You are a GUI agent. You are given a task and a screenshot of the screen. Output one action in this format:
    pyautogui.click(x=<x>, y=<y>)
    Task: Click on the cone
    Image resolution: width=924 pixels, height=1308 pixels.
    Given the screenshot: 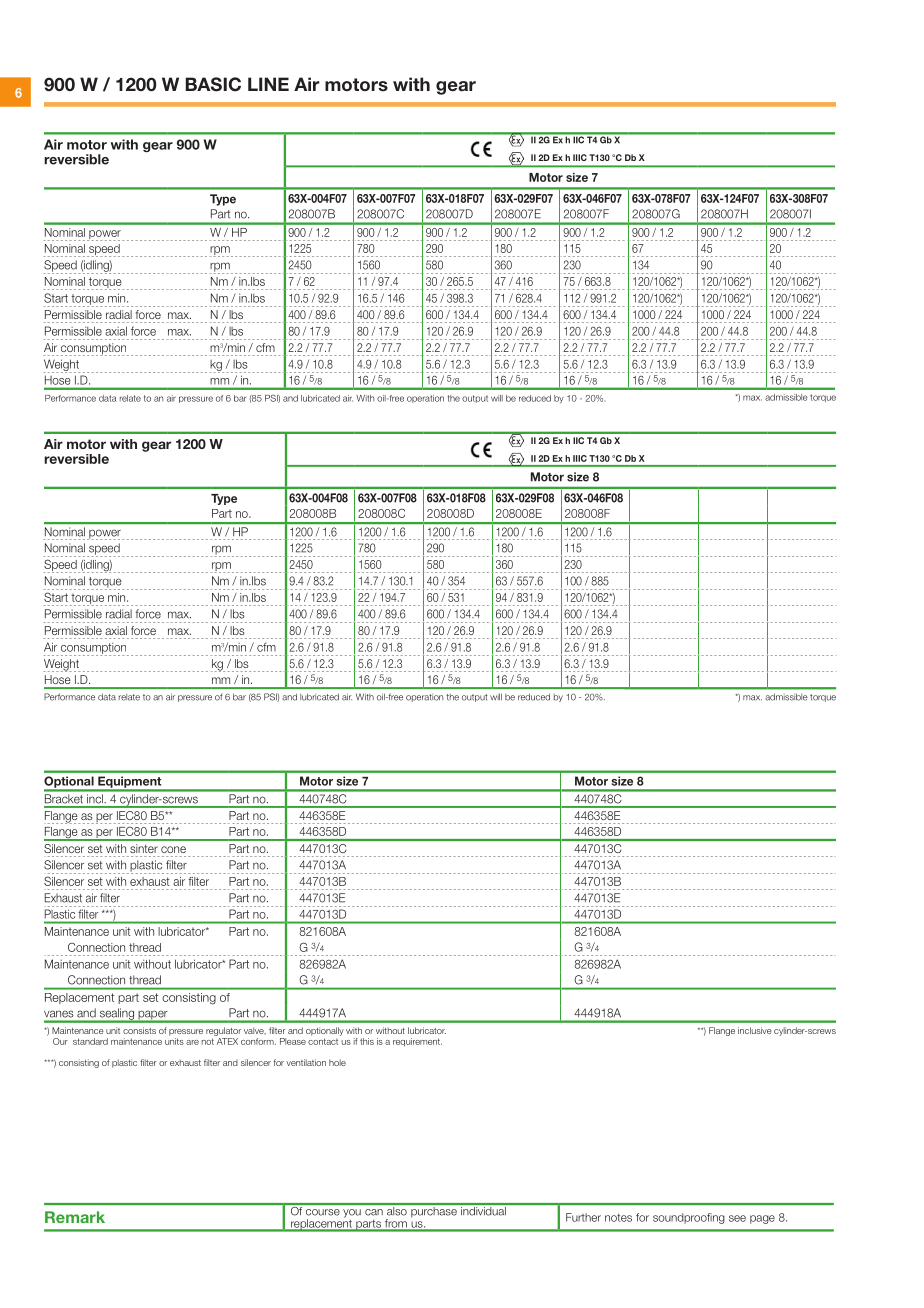 What is the action you would take?
    pyautogui.click(x=173, y=849)
